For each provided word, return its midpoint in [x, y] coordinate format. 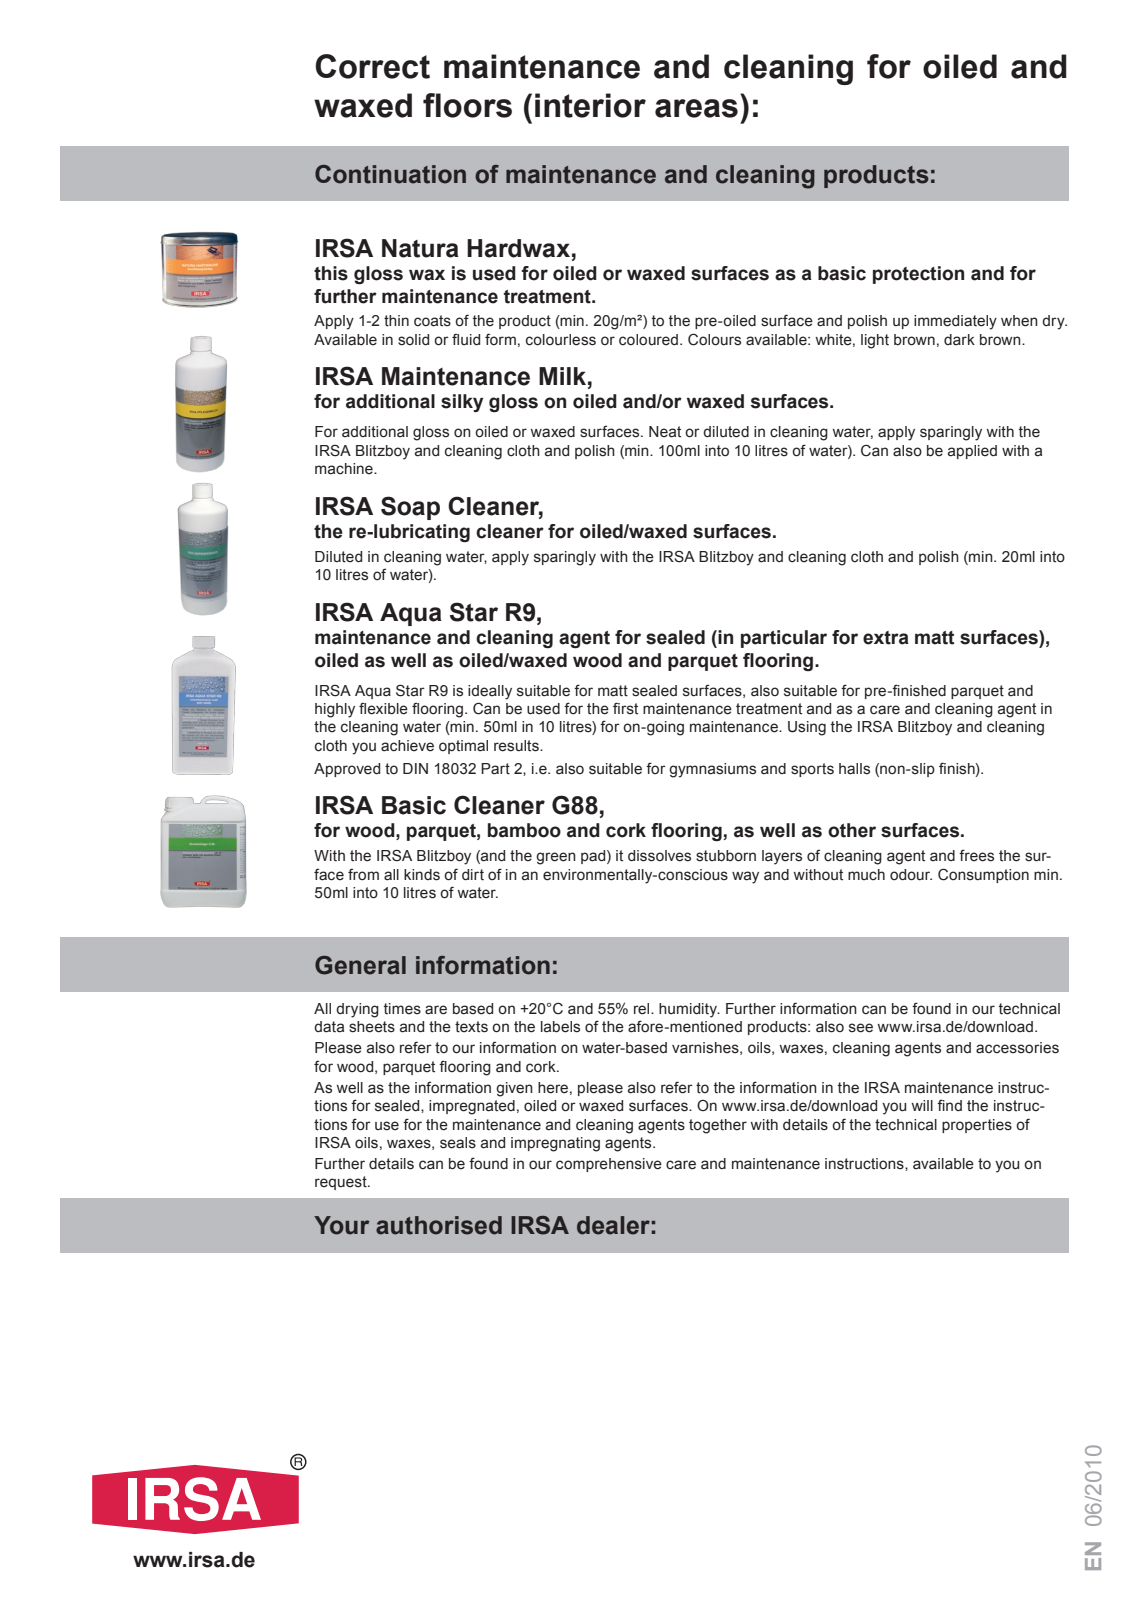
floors [467, 105]
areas [696, 108]
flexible [383, 709]
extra [886, 638]
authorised [439, 1225]
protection [918, 275]
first [625, 708]
